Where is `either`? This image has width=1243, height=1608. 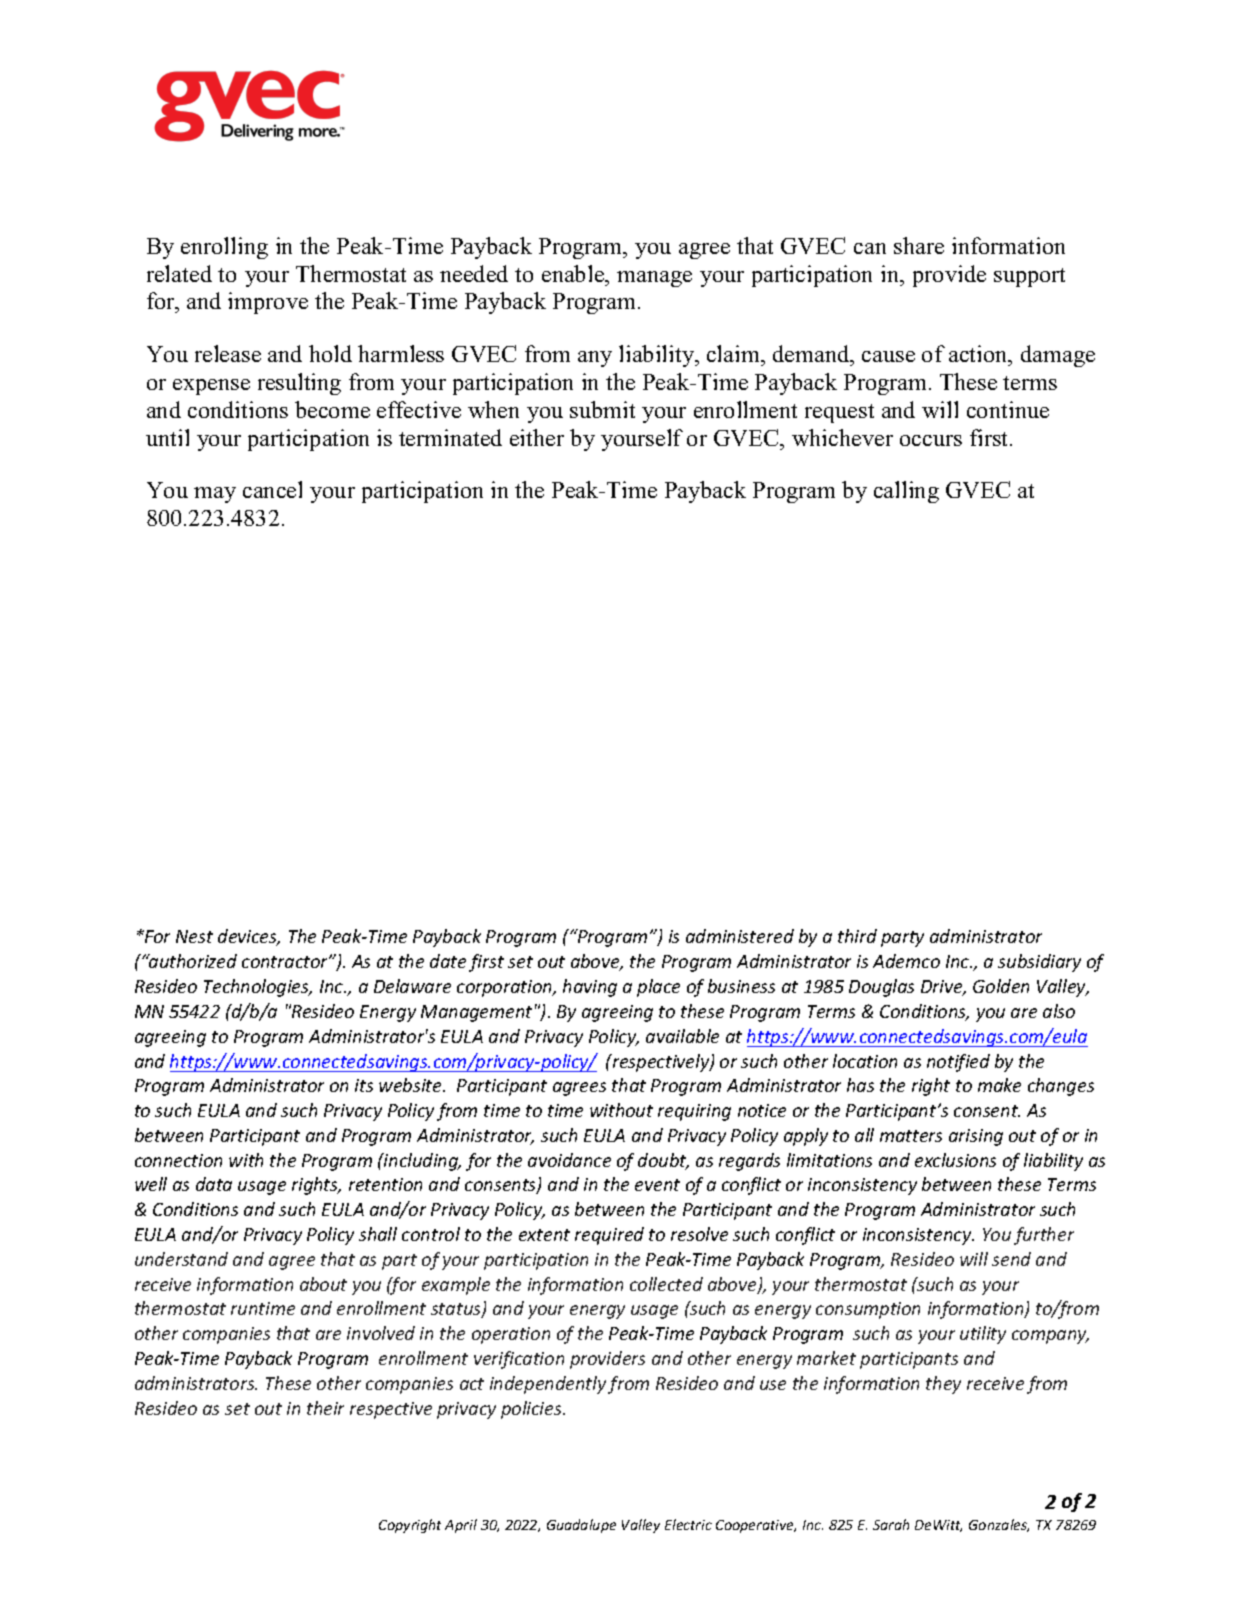
either is located at coordinates (537, 437).
